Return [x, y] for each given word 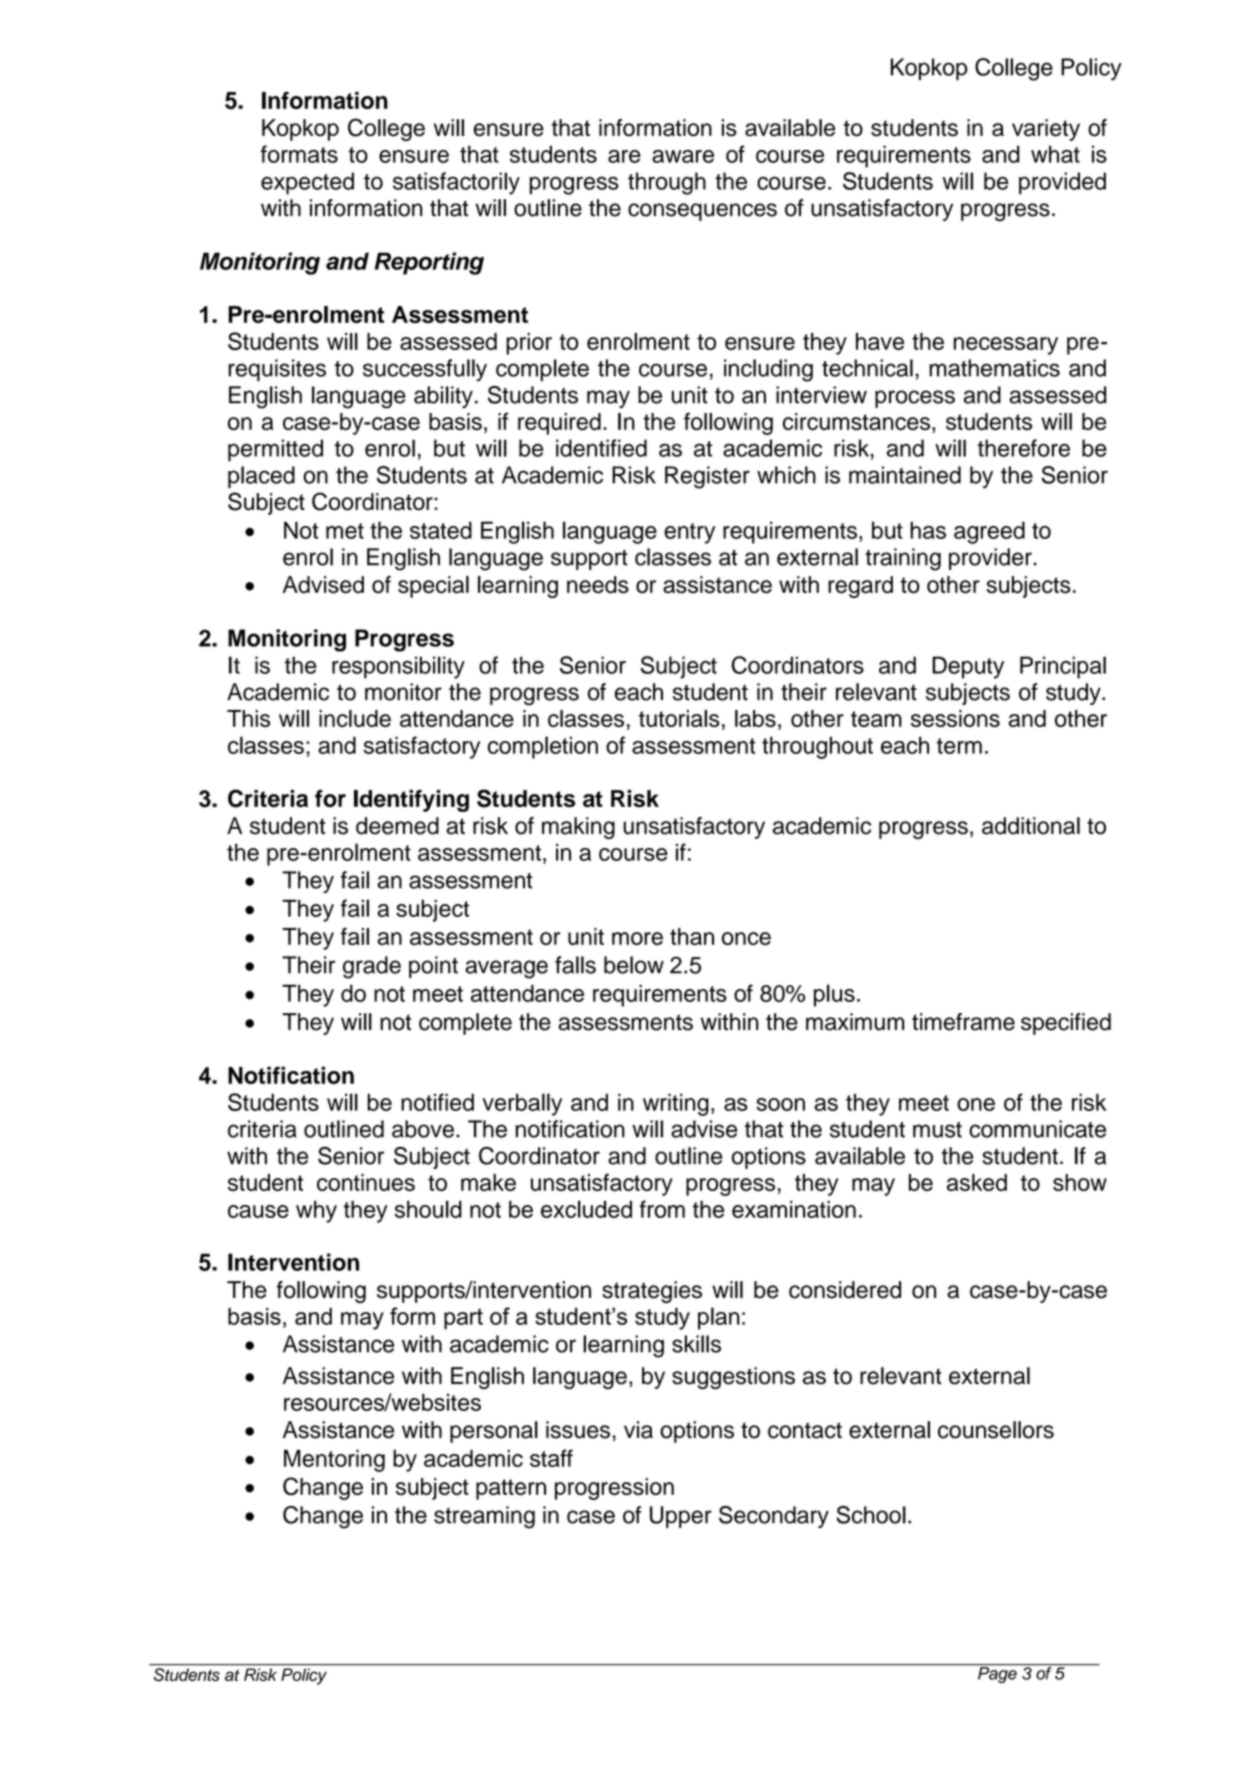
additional [1031, 826]
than [692, 936]
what [1055, 154]
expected [307, 183]
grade [372, 967]
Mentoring [334, 1461]
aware [683, 156]
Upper [681, 1517]
